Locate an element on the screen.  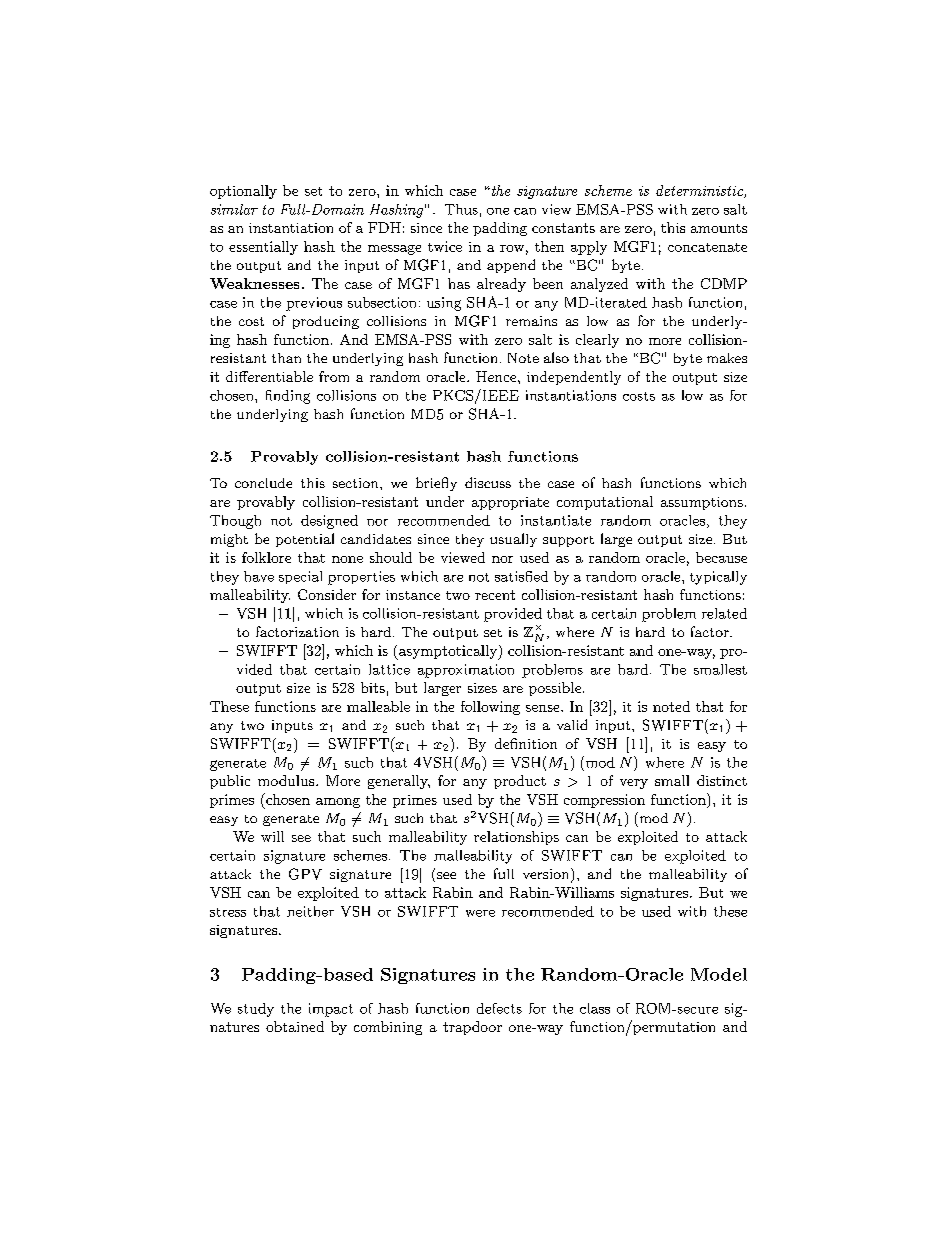
Hence is located at coordinates (496, 376).
